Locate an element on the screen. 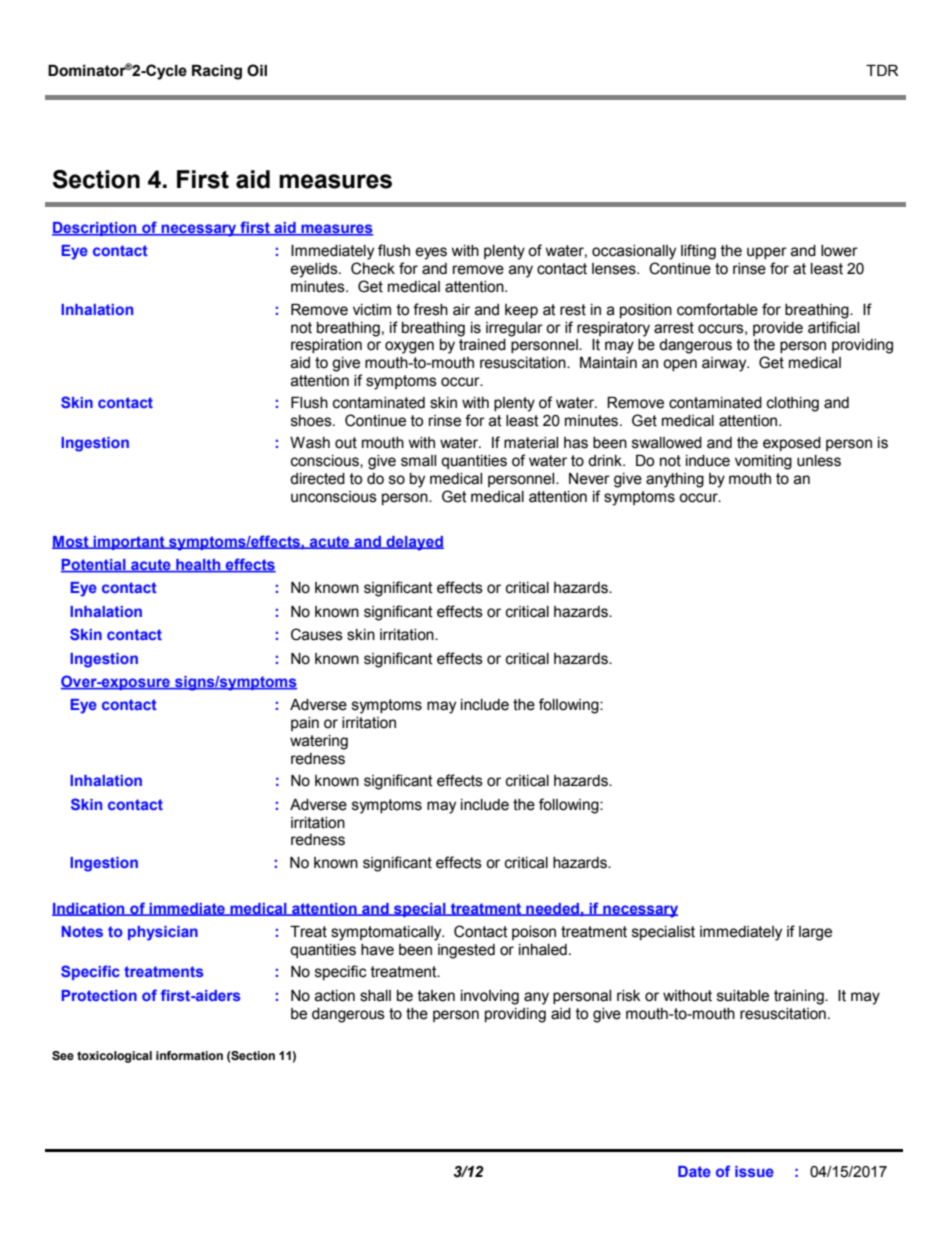 The image size is (952, 1233). exposed is located at coordinates (792, 444).
